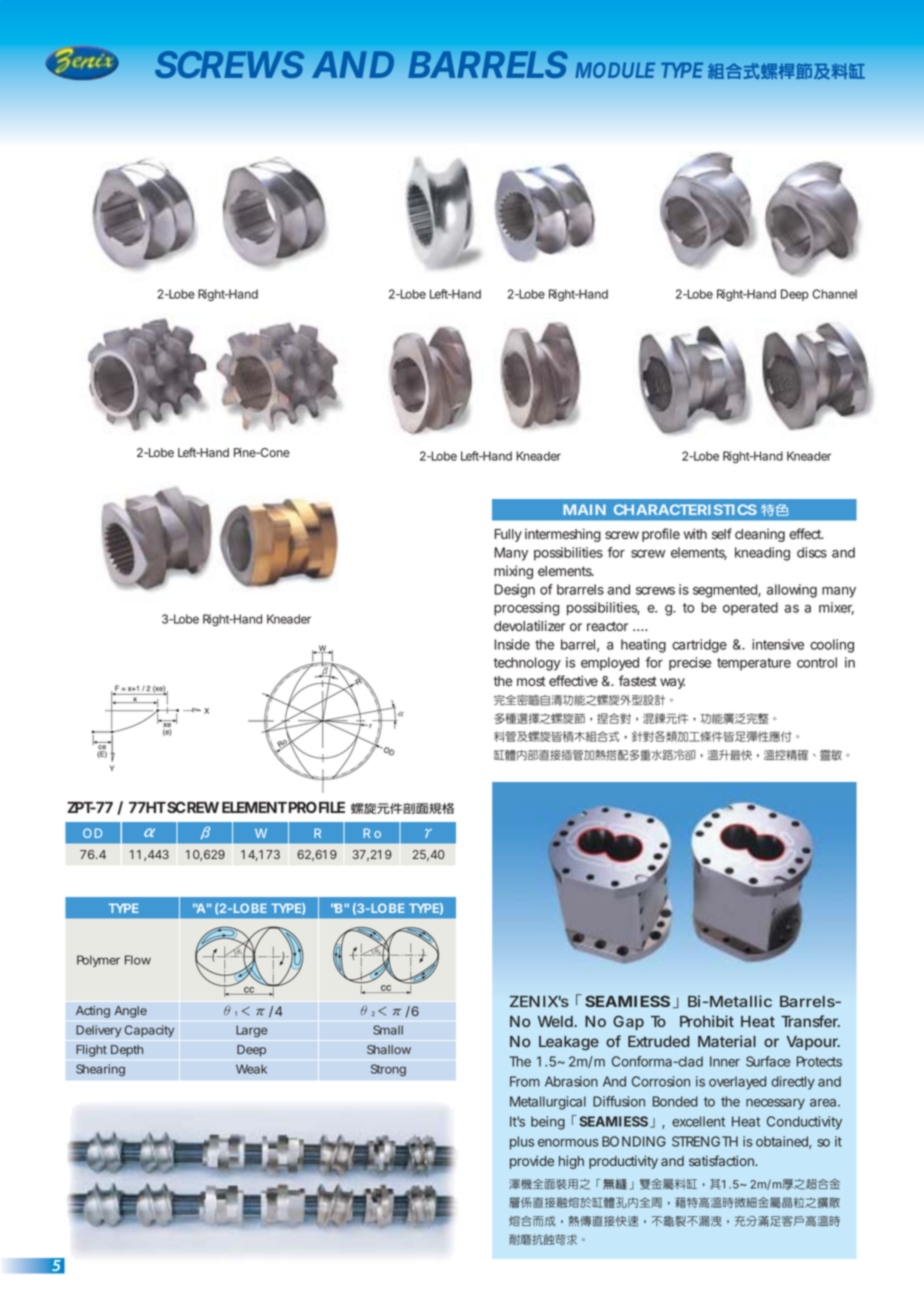  I want to click on MODULE, so click(615, 70).
